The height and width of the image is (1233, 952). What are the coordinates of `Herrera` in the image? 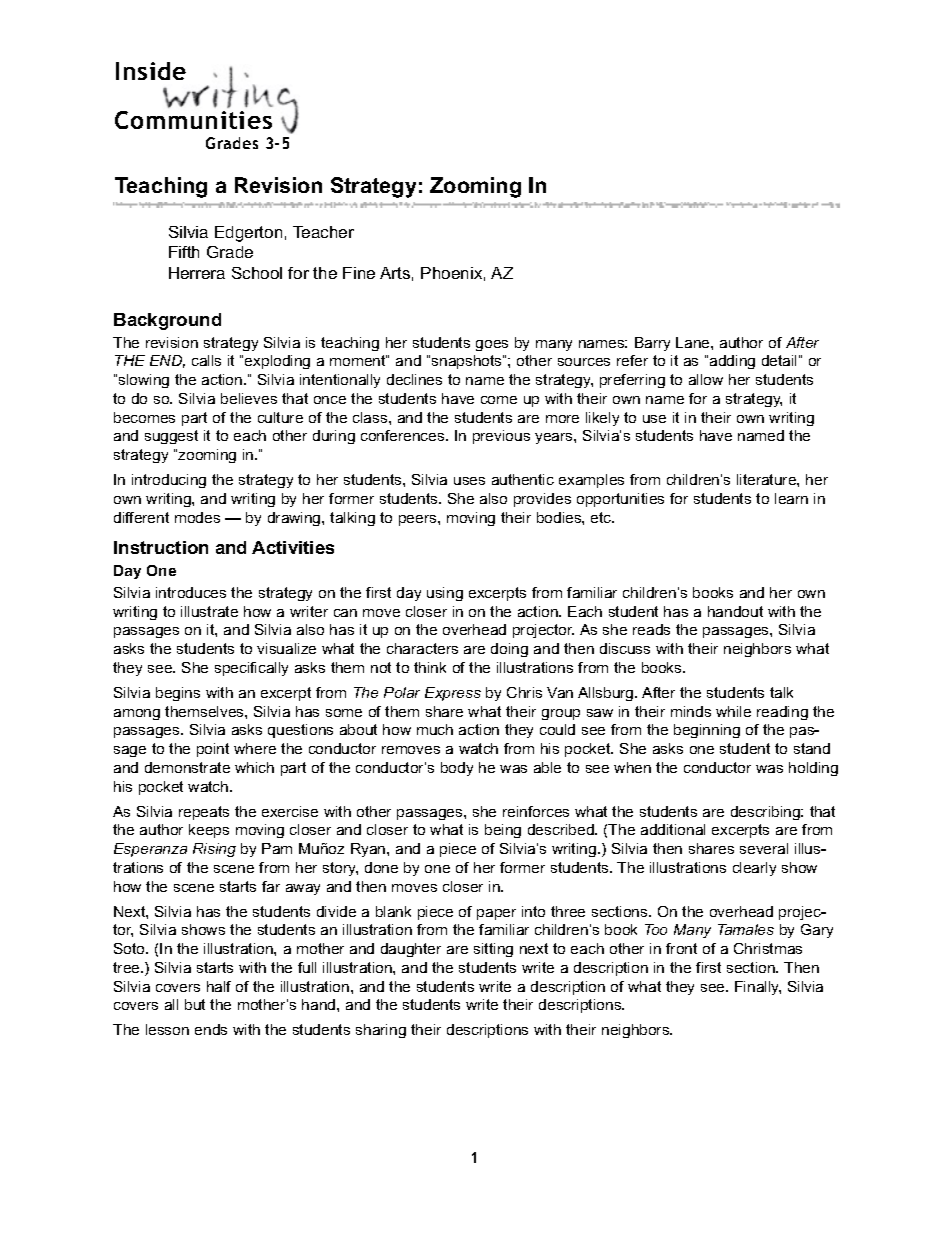 It's located at (197, 273).
